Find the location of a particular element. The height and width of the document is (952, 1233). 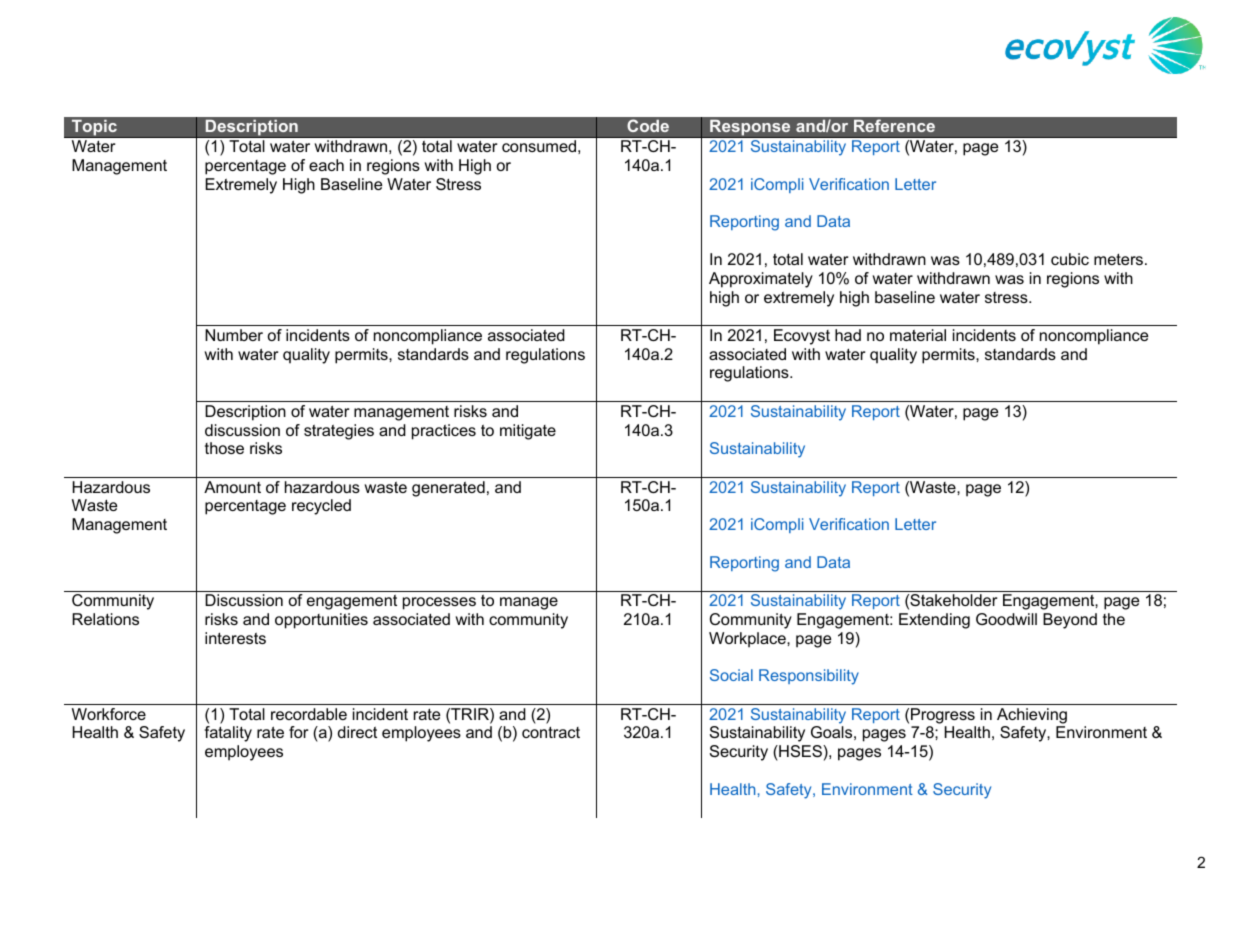

opportunities is located at coordinates (321, 621).
